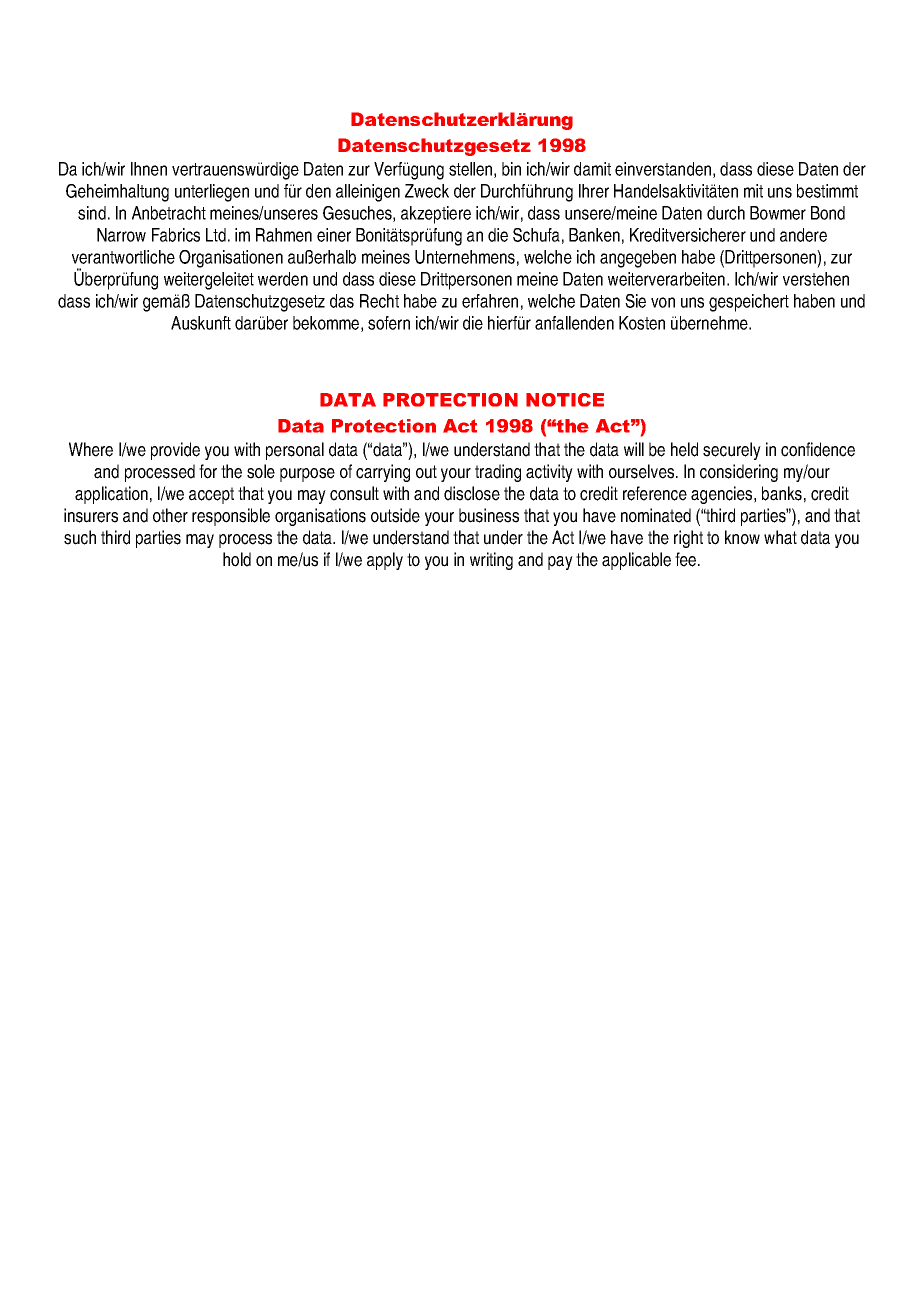 The height and width of the document is (1308, 924). I want to click on writing, so click(491, 561).
